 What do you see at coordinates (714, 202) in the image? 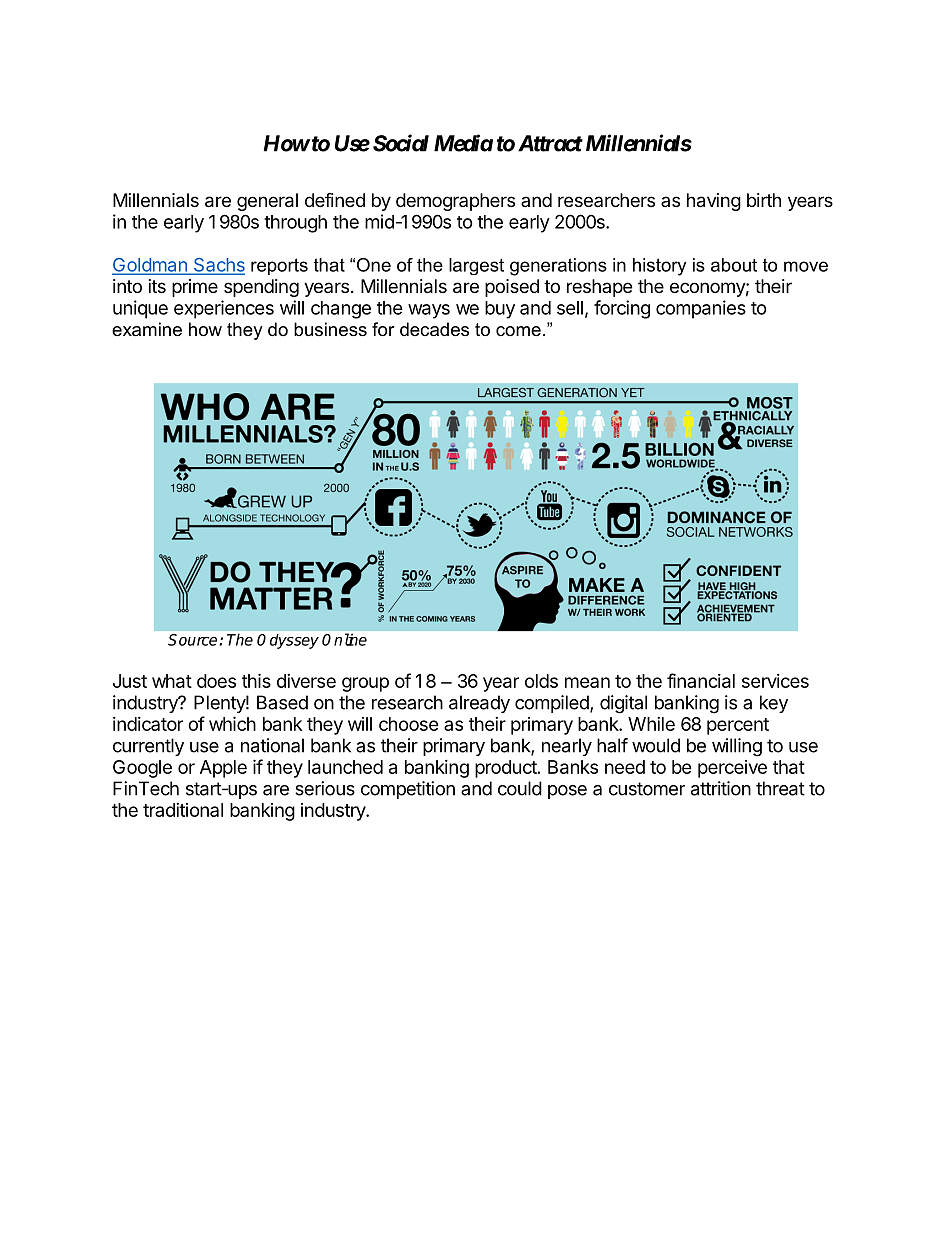
I see `having` at bounding box center [714, 202].
